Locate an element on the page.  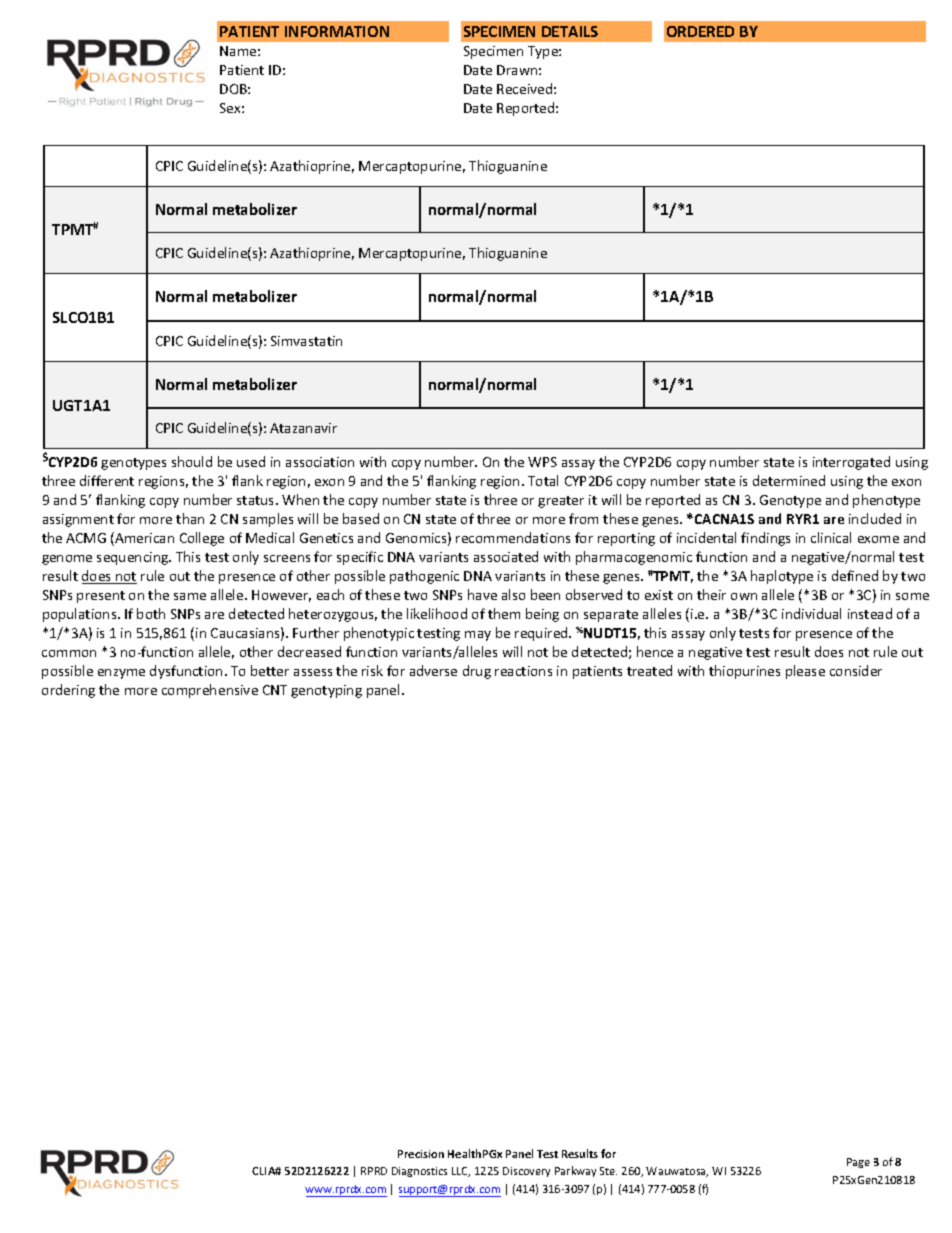
INFORMATION is located at coordinates (337, 31).
